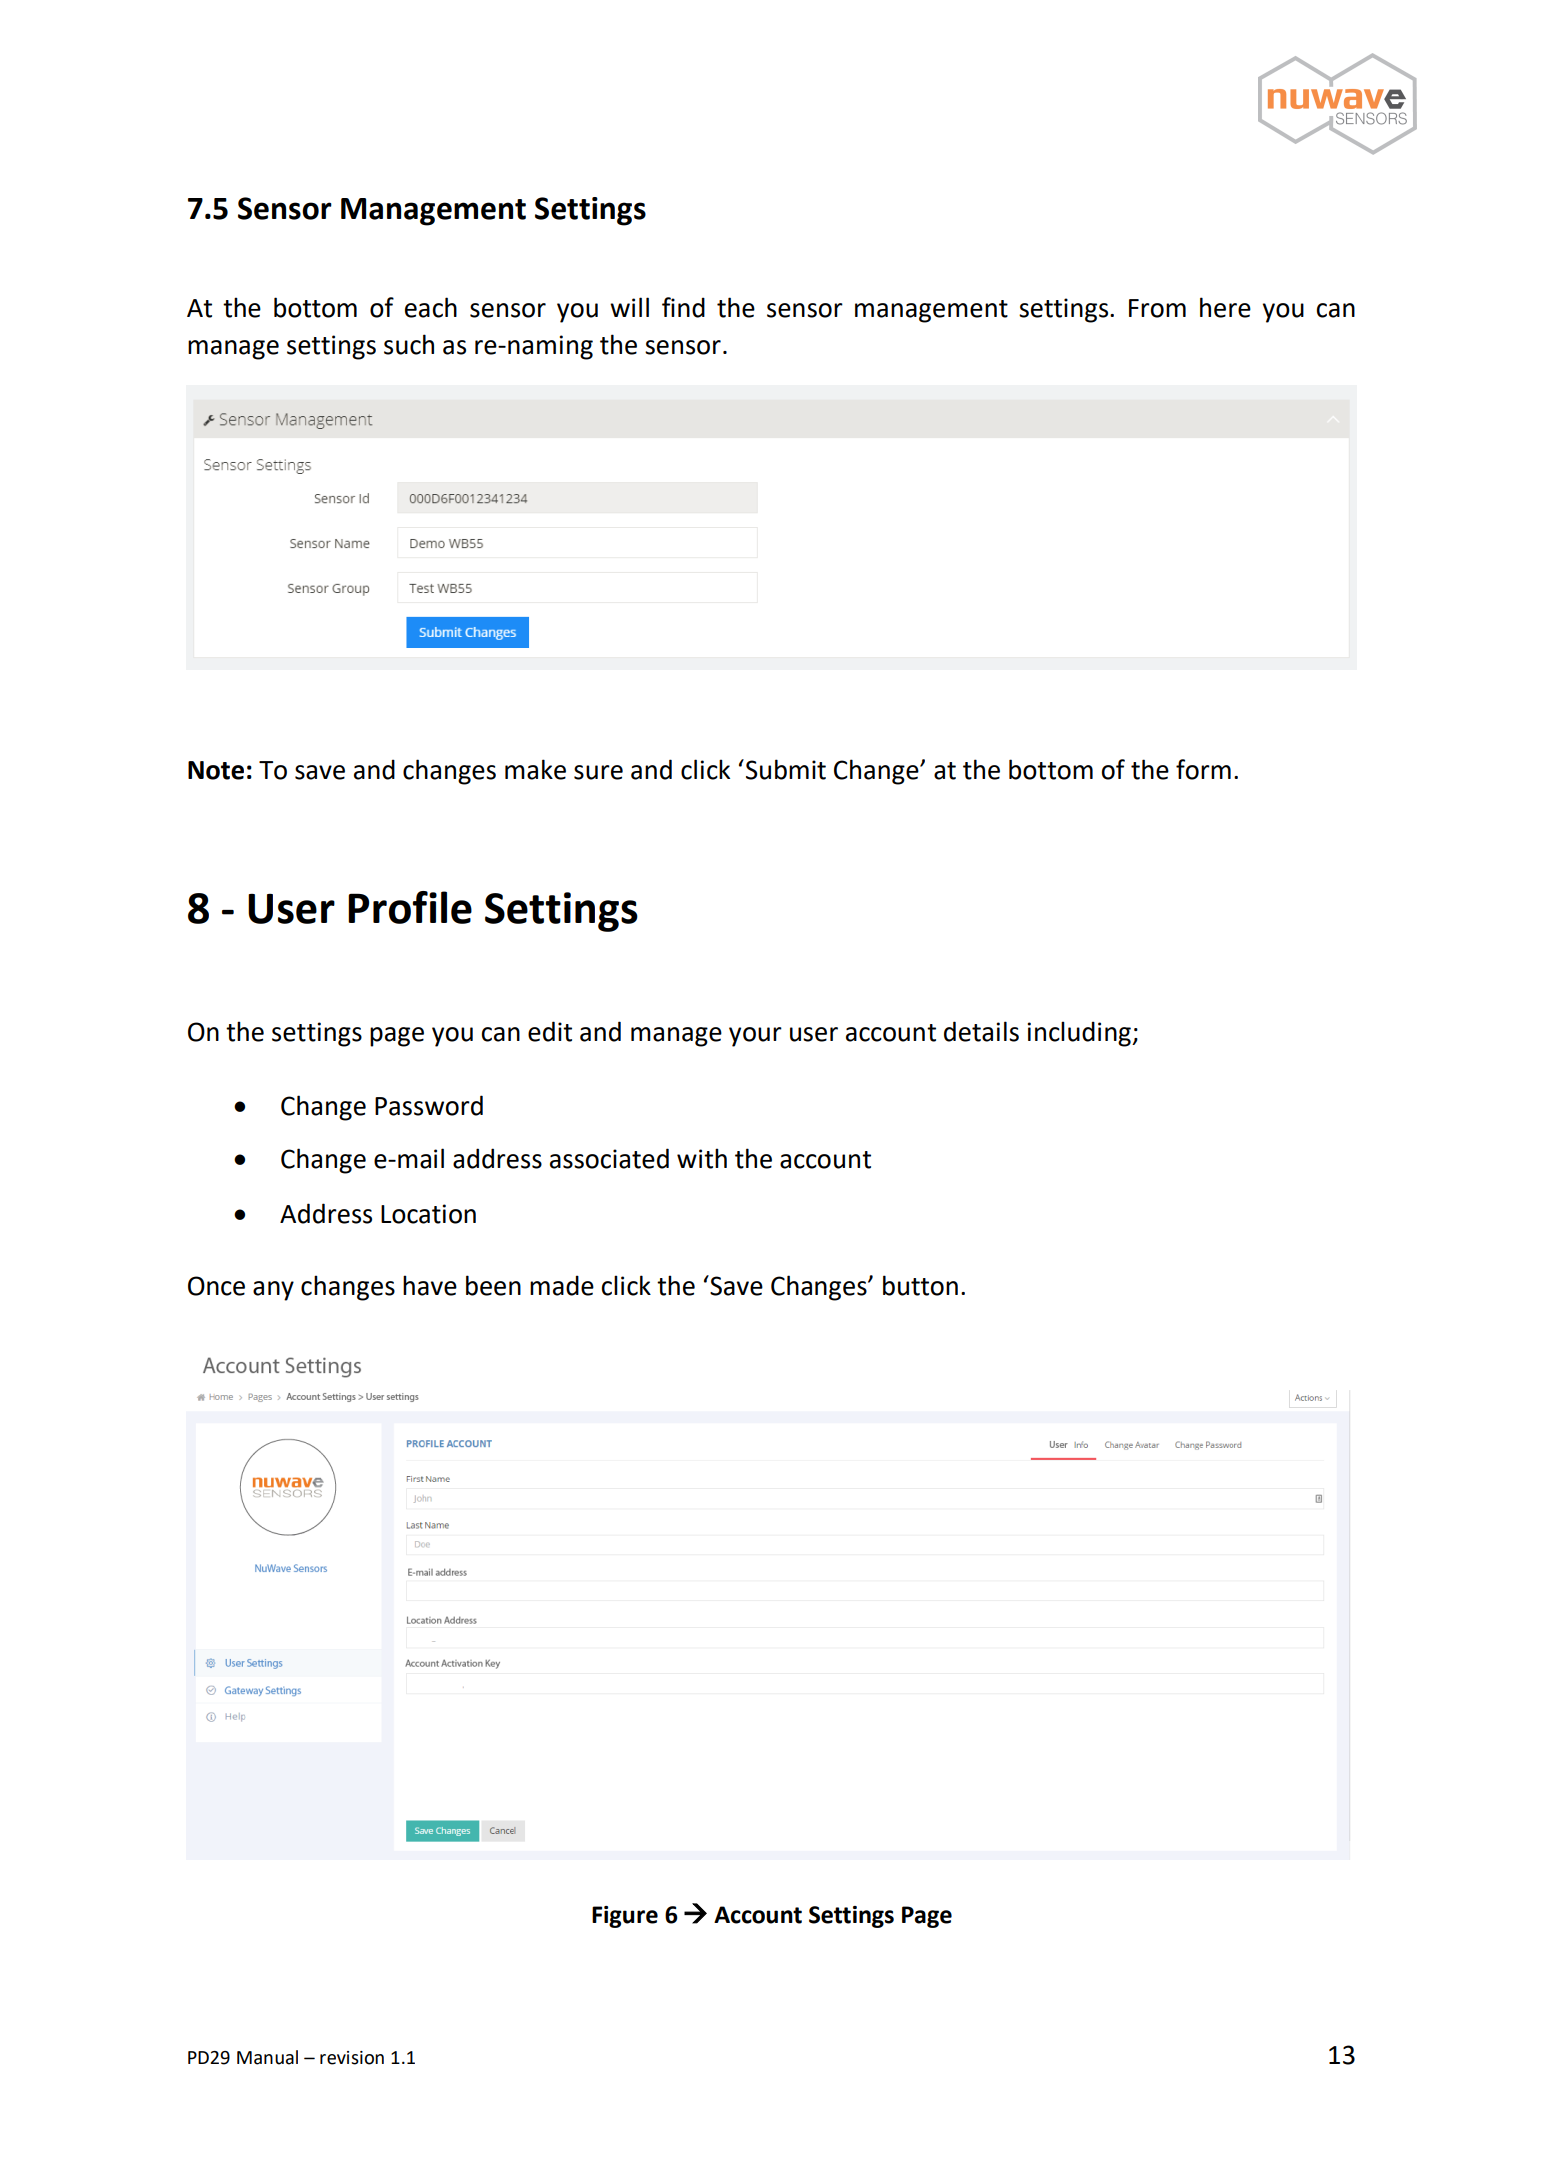 The image size is (1543, 2183). I want to click on any, so click(273, 1291).
